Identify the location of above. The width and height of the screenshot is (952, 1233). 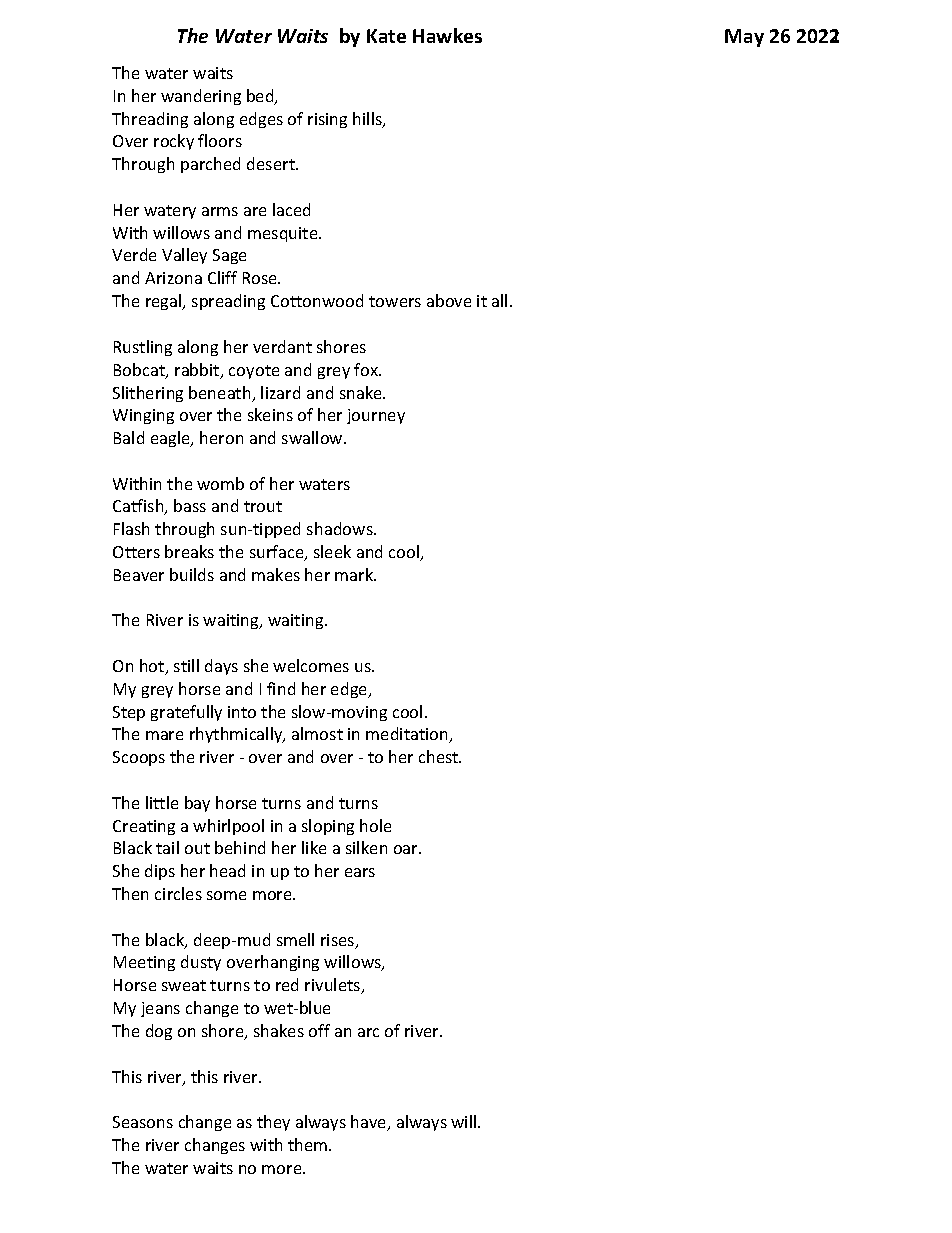
(449, 300).
